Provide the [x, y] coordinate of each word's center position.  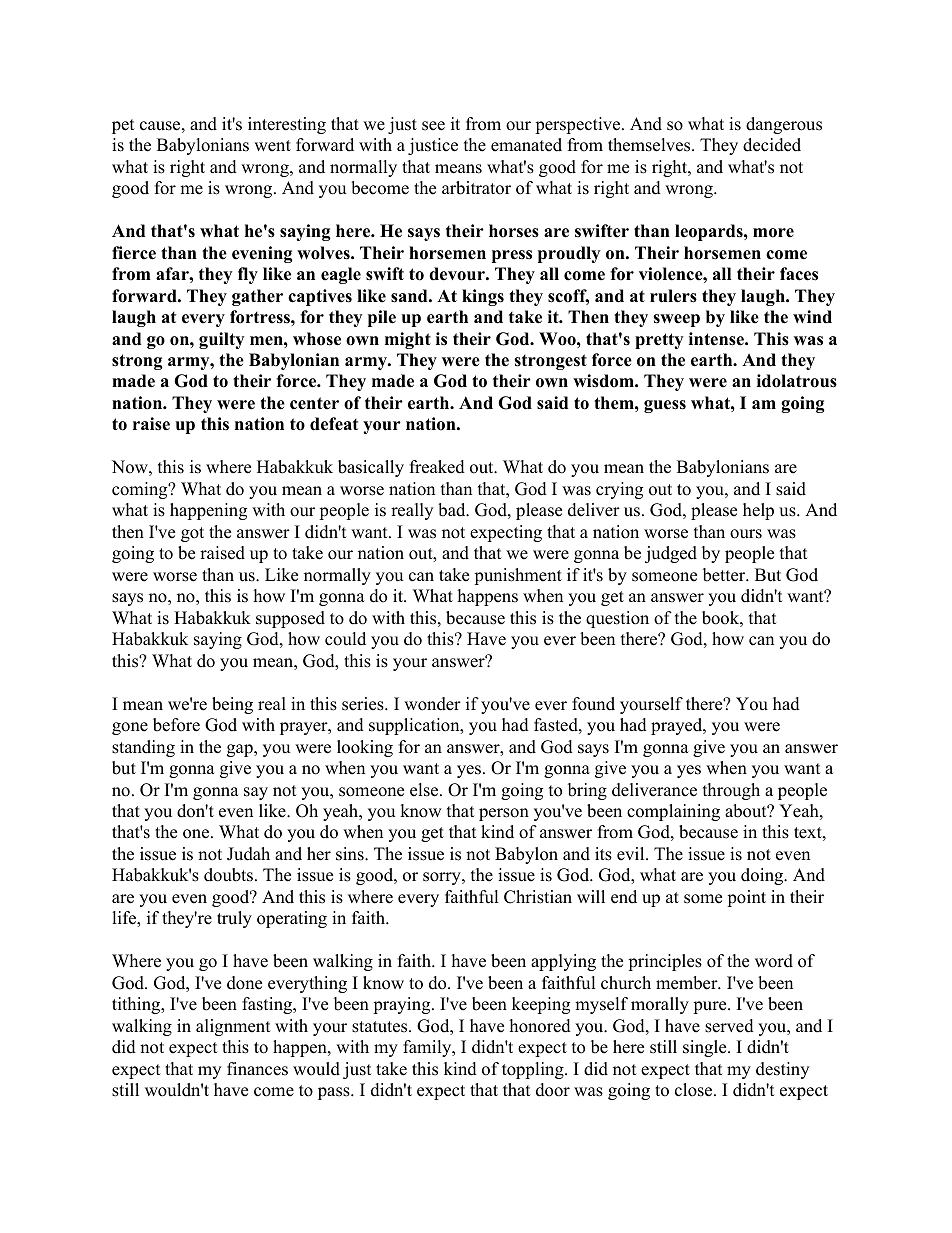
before [176, 725]
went [272, 146]
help [758, 511]
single [706, 1048]
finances [257, 1069]
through [731, 791]
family [428, 1048]
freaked [437, 467]
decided [772, 145]
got [192, 534]
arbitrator [476, 188]
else [425, 790]
